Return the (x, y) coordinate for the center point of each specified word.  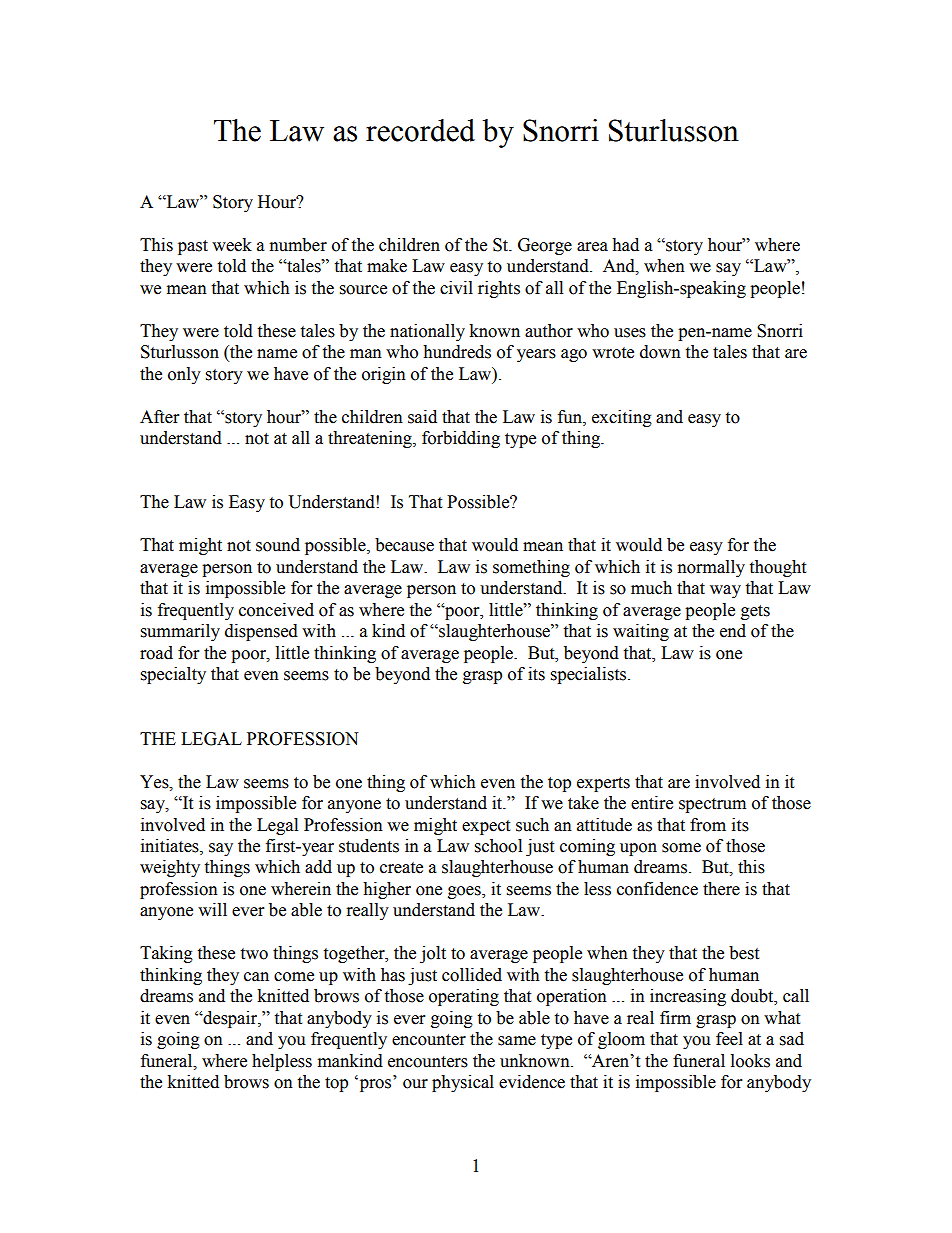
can (256, 977)
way (725, 591)
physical (463, 1083)
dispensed (261, 632)
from (708, 825)
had (625, 245)
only (184, 375)
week (232, 245)
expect (486, 827)
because (404, 545)
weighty (170, 868)
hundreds (457, 352)
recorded (420, 130)
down (660, 352)
